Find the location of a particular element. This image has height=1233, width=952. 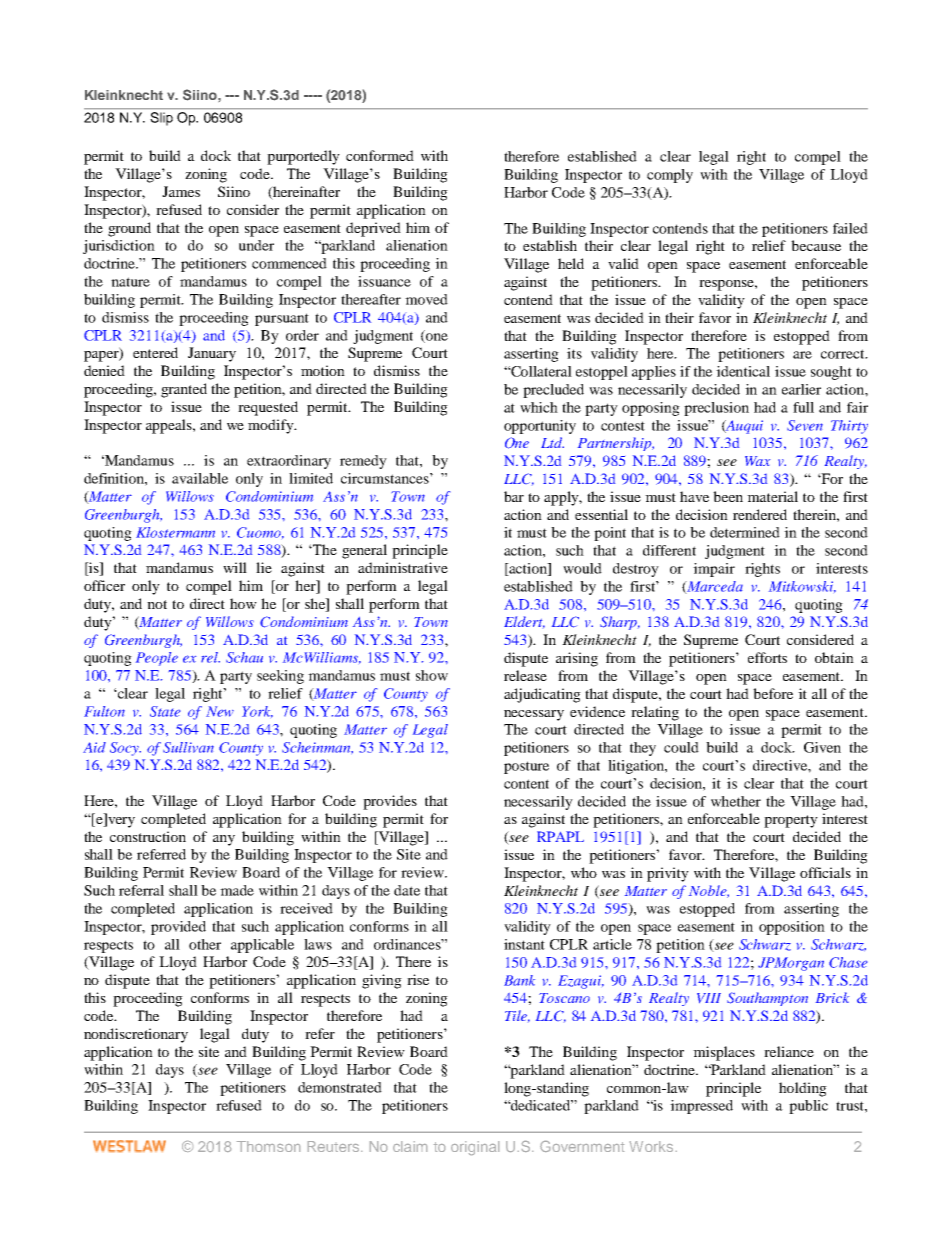

necessary is located at coordinates (534, 715).
